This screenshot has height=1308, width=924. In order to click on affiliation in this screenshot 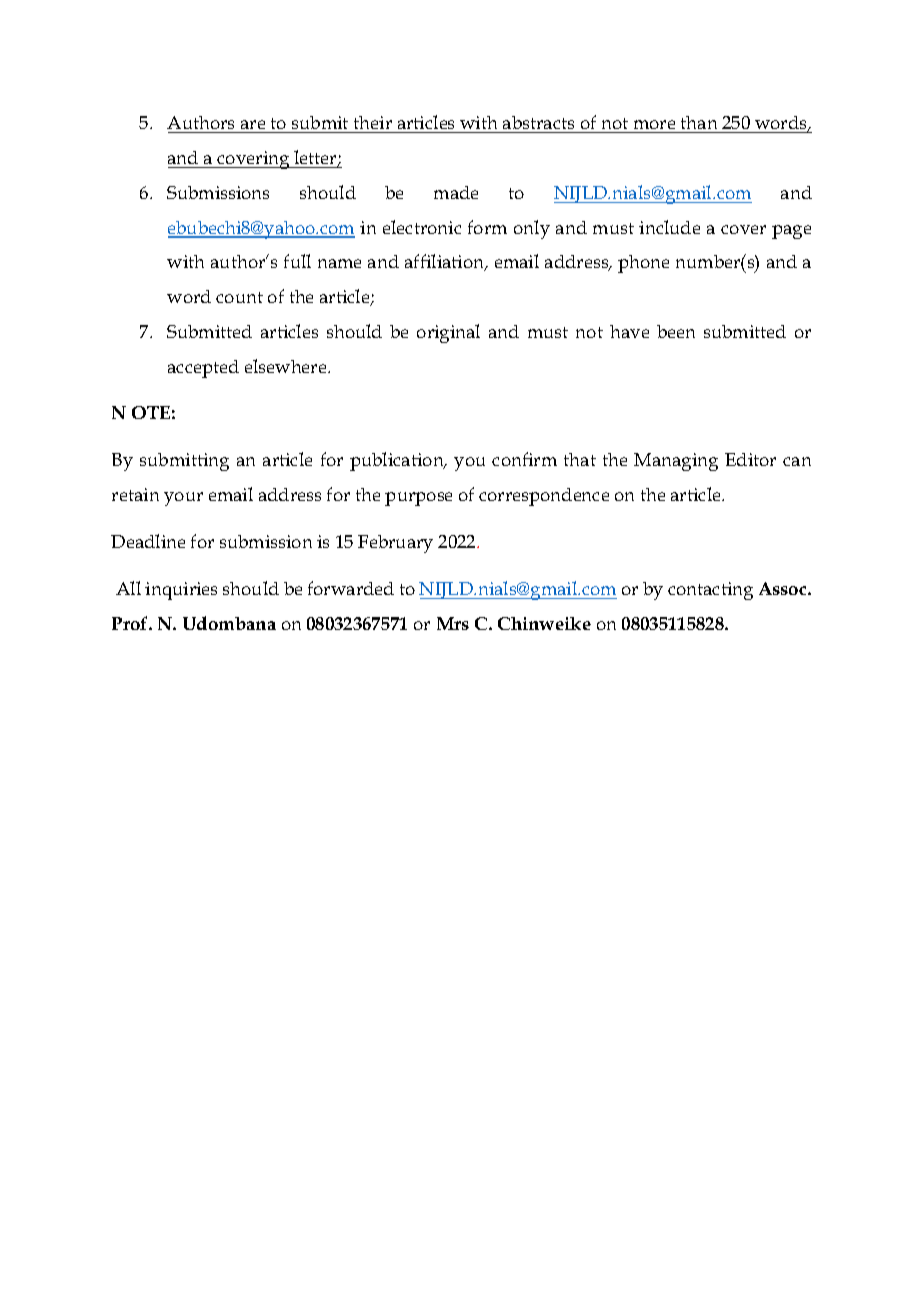, I will do `click(446, 262)`.
